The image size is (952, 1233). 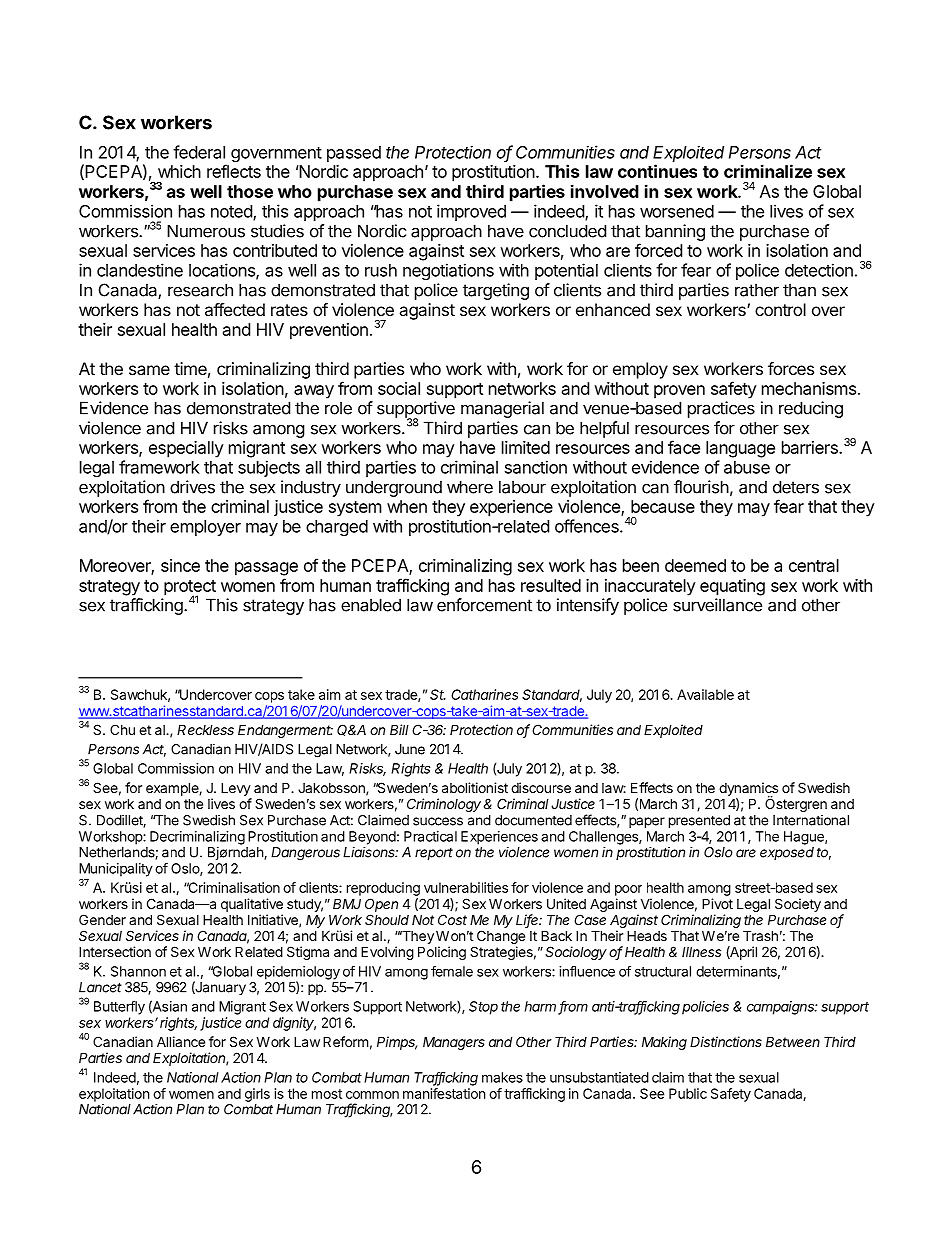 I want to click on surveillance, so click(x=717, y=605).
